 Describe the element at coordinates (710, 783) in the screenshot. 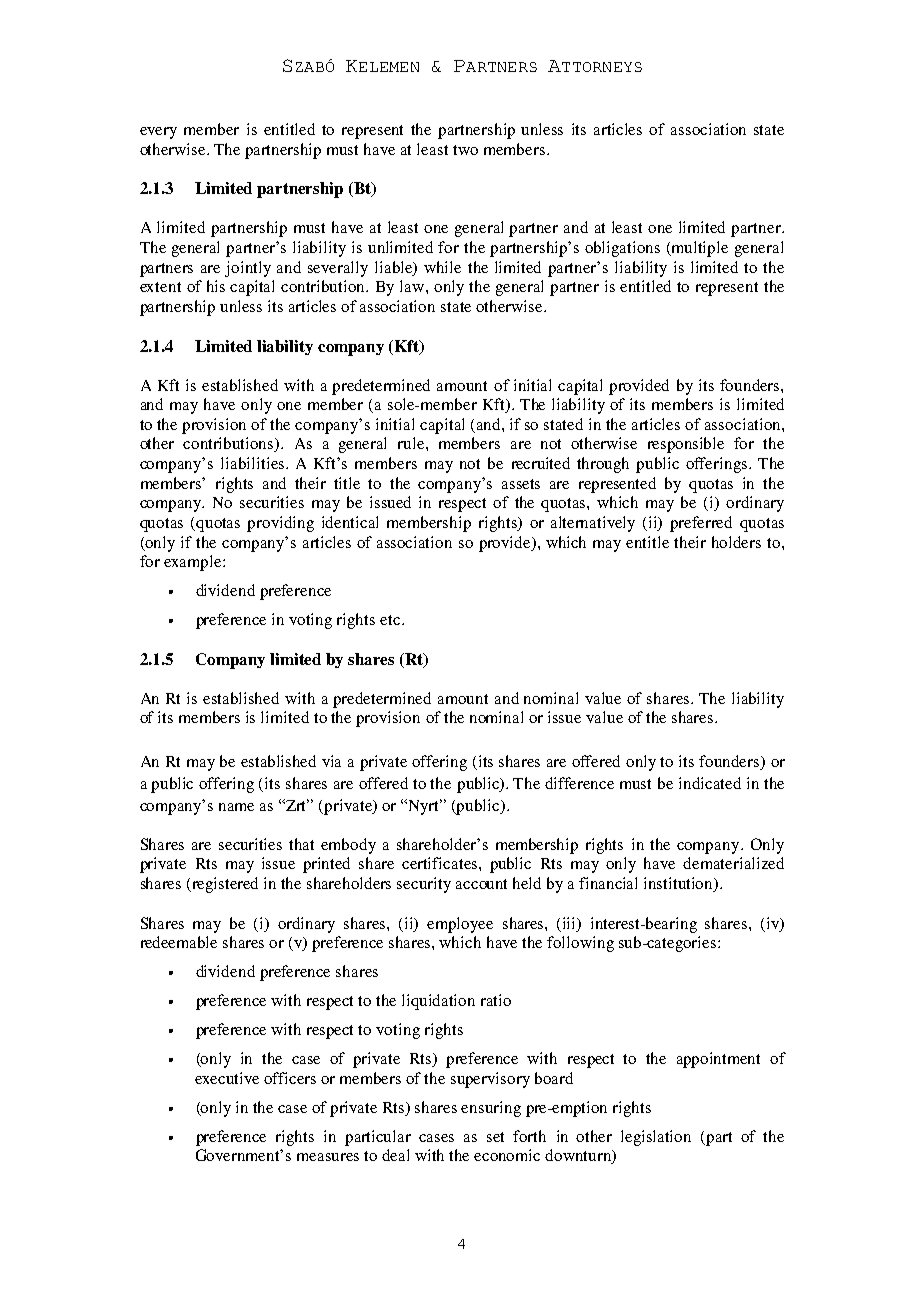

I see `indicated` at that location.
